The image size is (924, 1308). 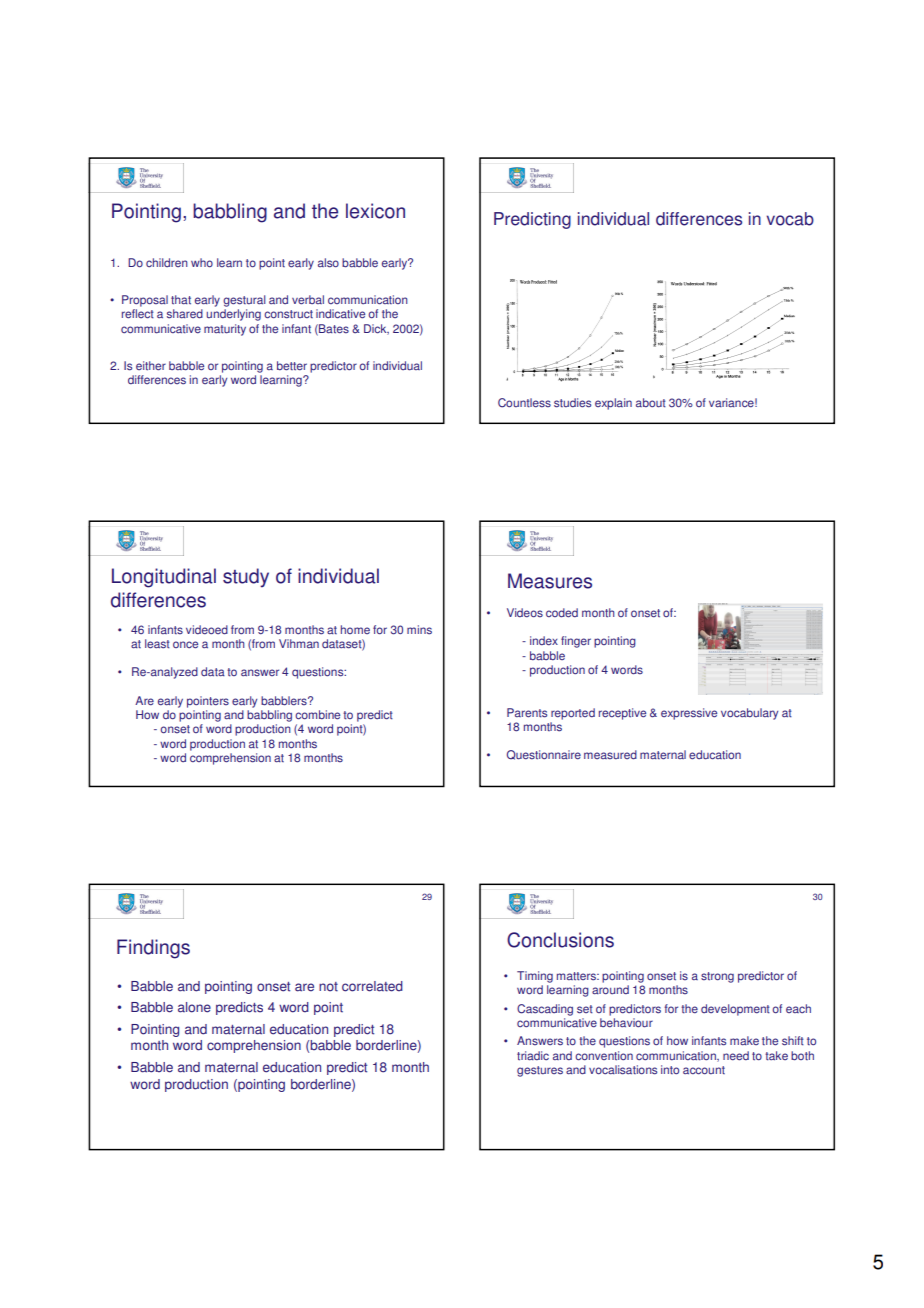 I want to click on about, so click(x=651, y=403).
